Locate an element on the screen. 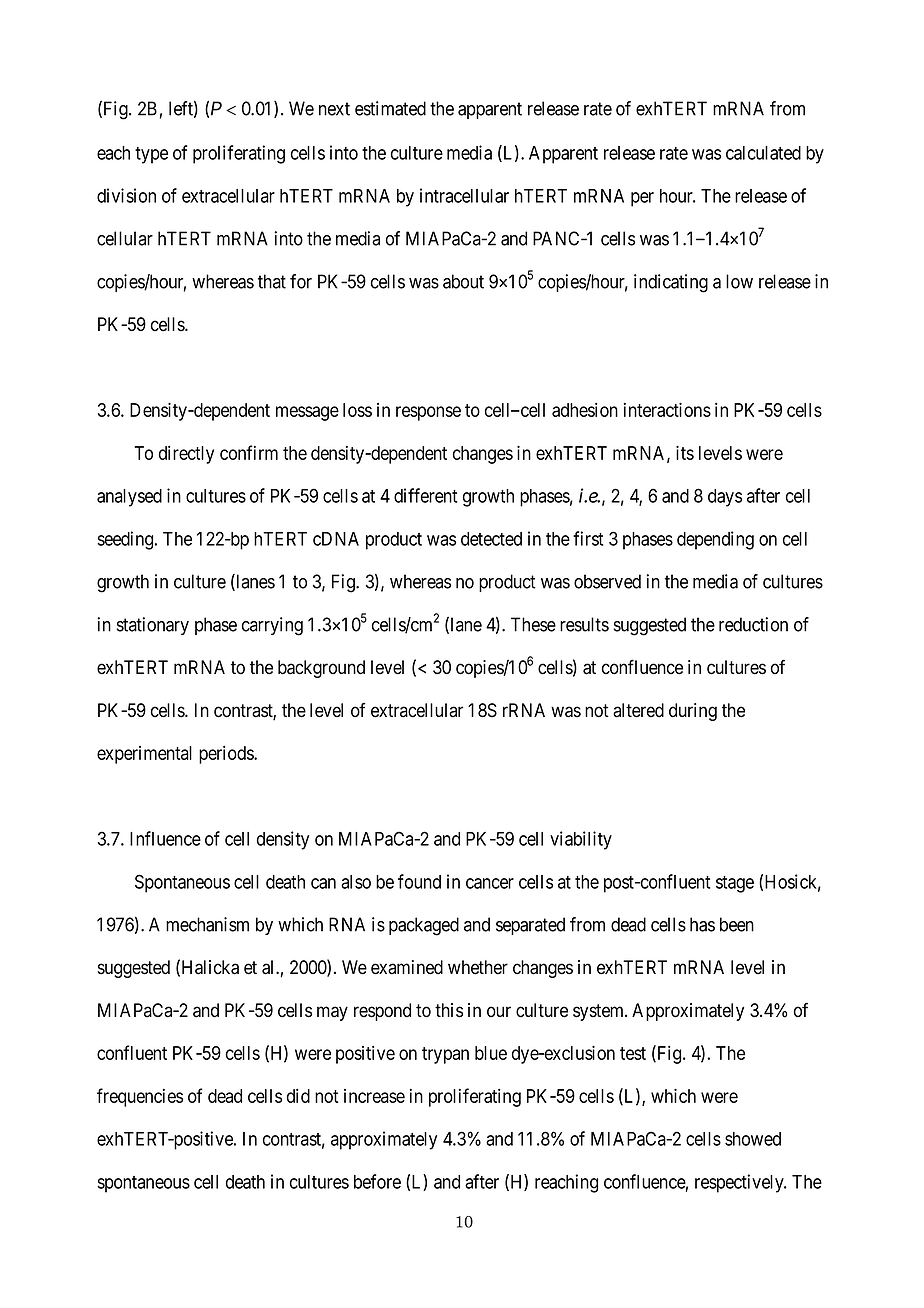 The width and height of the screenshot is (924, 1308). type is located at coordinates (151, 155).
